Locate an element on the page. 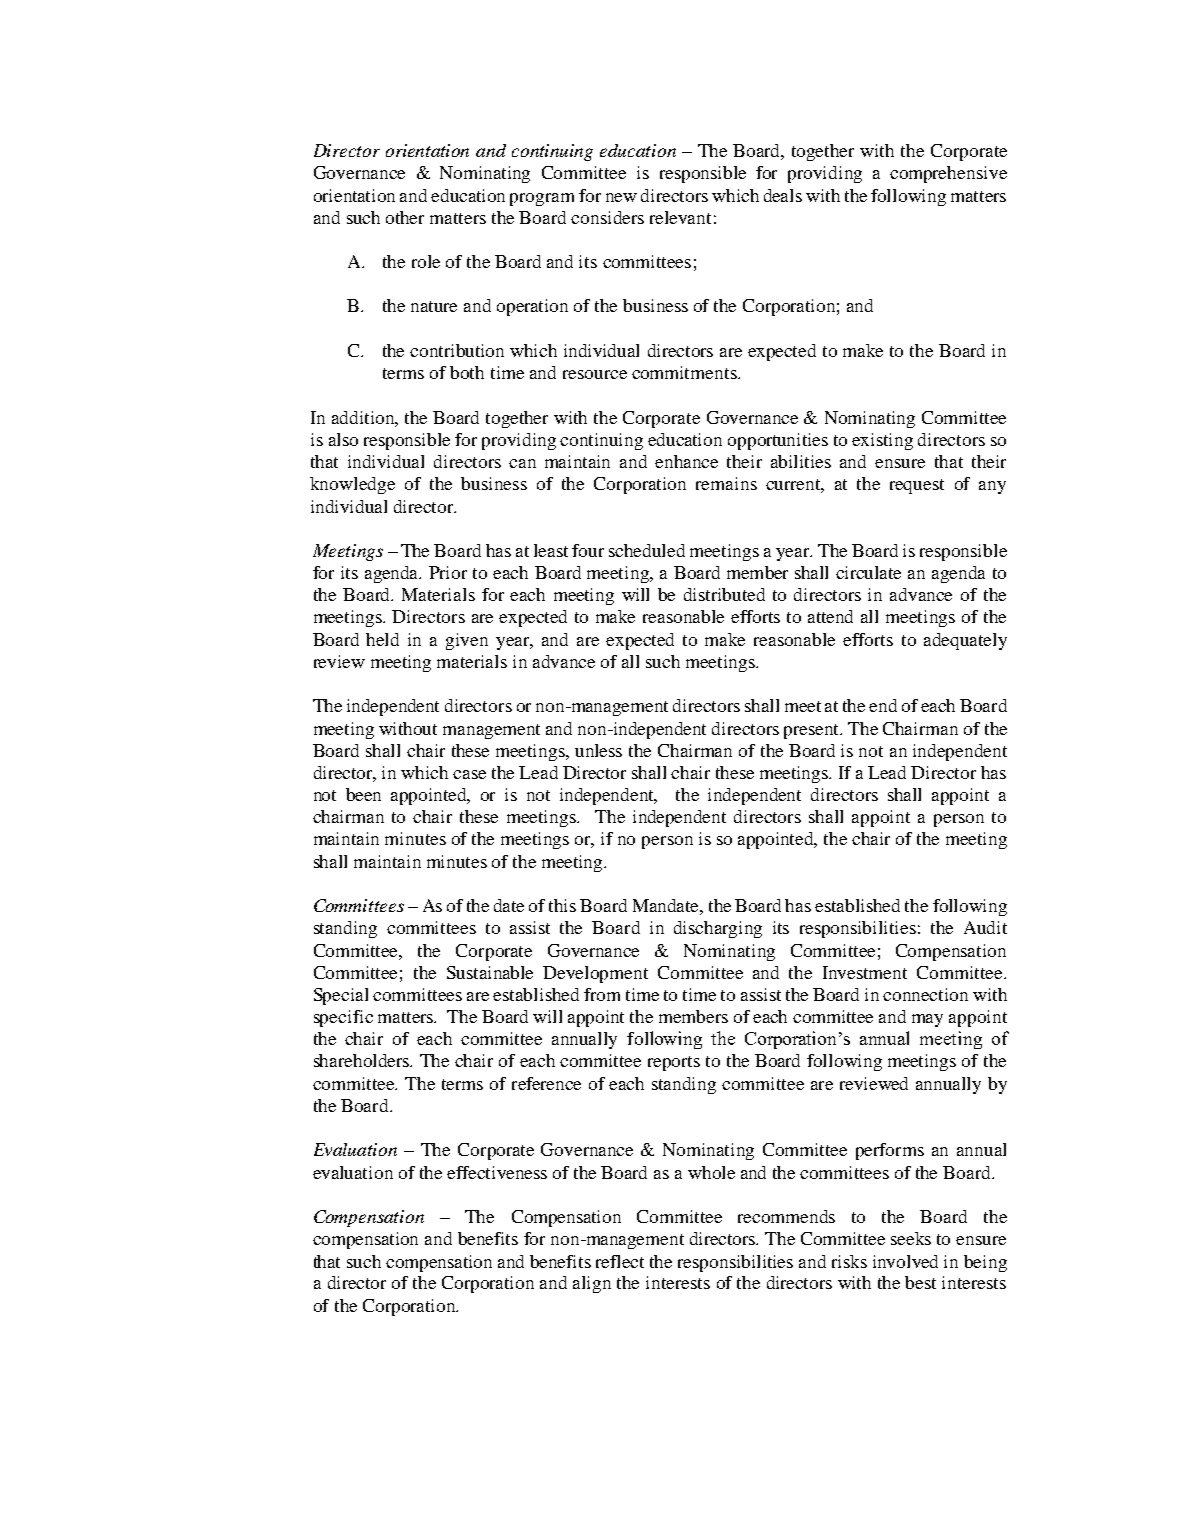 This image has height=1529, width=1181. request is located at coordinates (917, 486).
